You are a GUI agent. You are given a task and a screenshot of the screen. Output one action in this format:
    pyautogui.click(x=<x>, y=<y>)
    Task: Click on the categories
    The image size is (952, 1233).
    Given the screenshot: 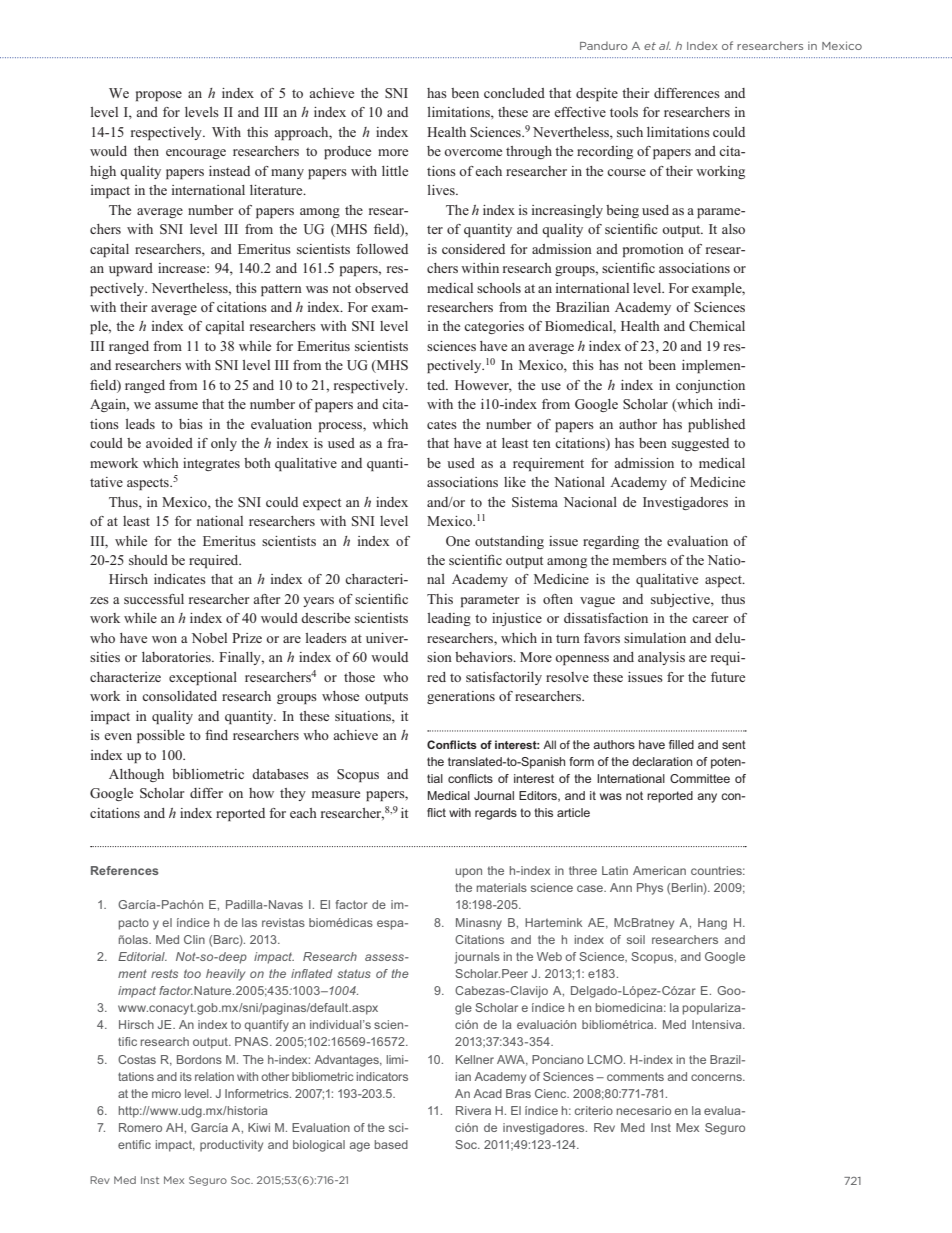 What is the action you would take?
    pyautogui.click(x=494, y=327)
